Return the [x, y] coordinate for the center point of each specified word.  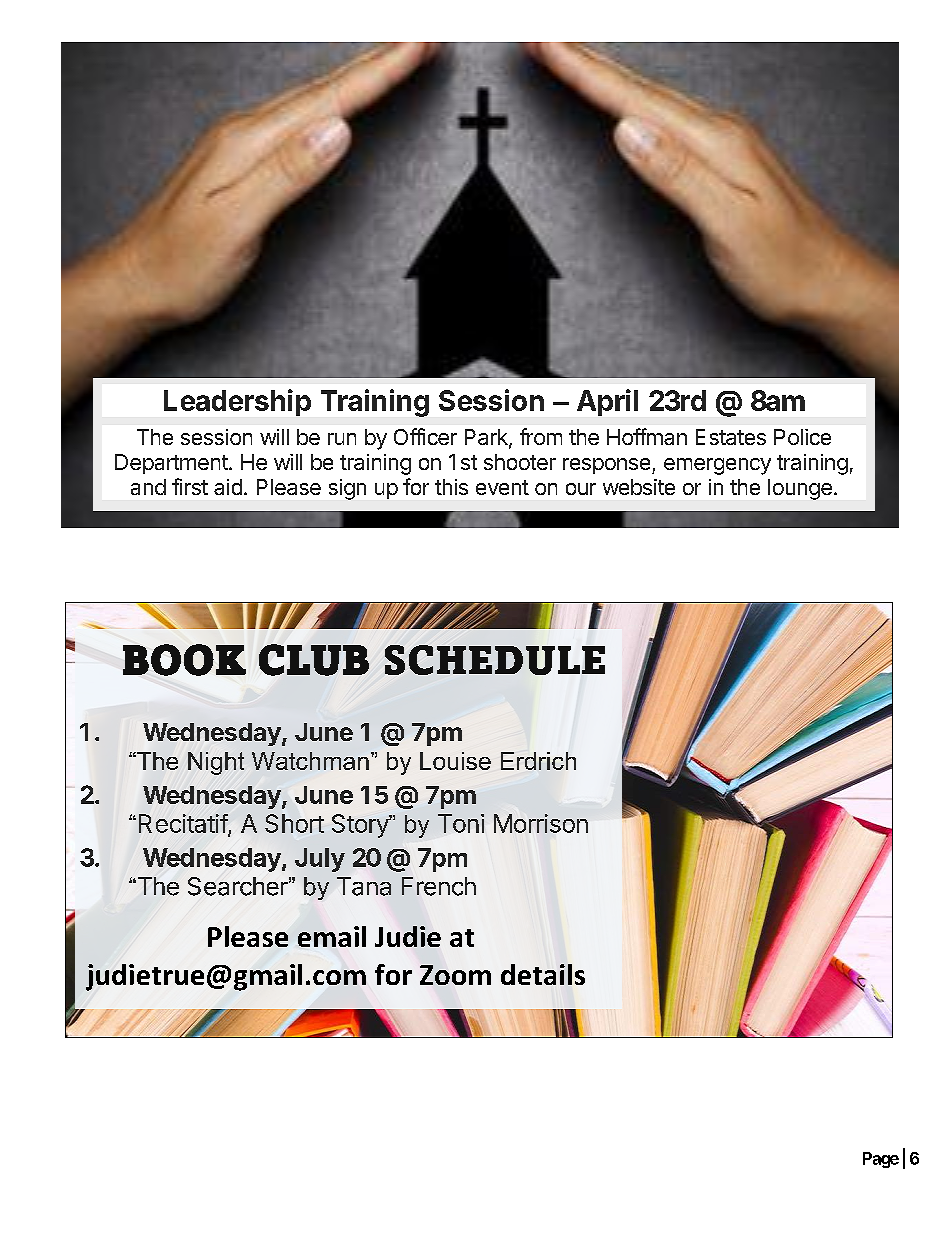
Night [216, 763]
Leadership [237, 402]
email [332, 936]
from [541, 436]
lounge [800, 489]
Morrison [541, 823]
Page [881, 1160]
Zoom [455, 975]
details [543, 974]
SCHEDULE [495, 660]
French [439, 886]
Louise [455, 761]
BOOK [184, 660]
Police [802, 437]
